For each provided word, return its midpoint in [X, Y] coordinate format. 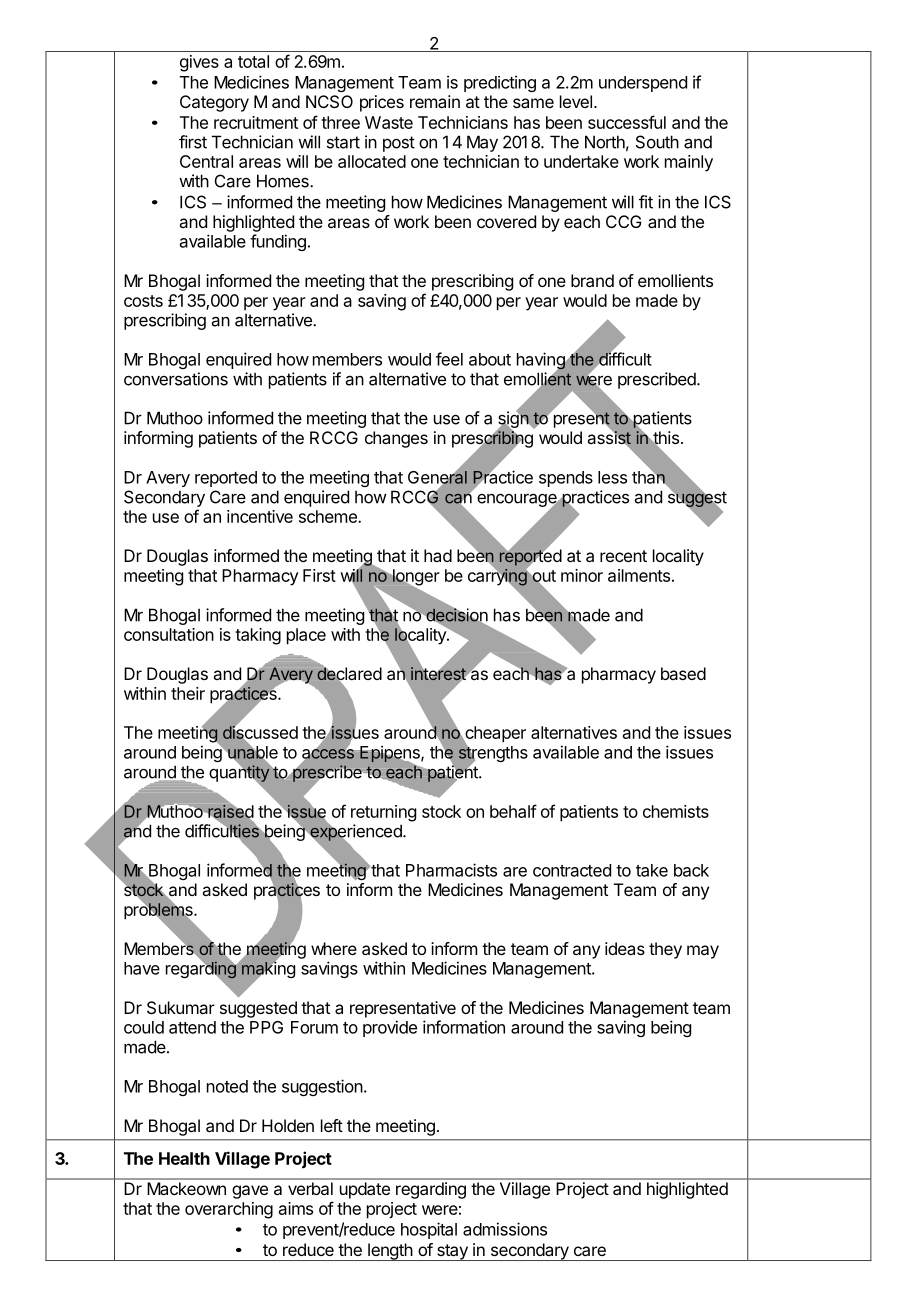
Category [214, 103]
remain [435, 101]
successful [627, 122]
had [438, 555]
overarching [229, 1210]
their [188, 693]
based [683, 673]
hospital [429, 1230]
